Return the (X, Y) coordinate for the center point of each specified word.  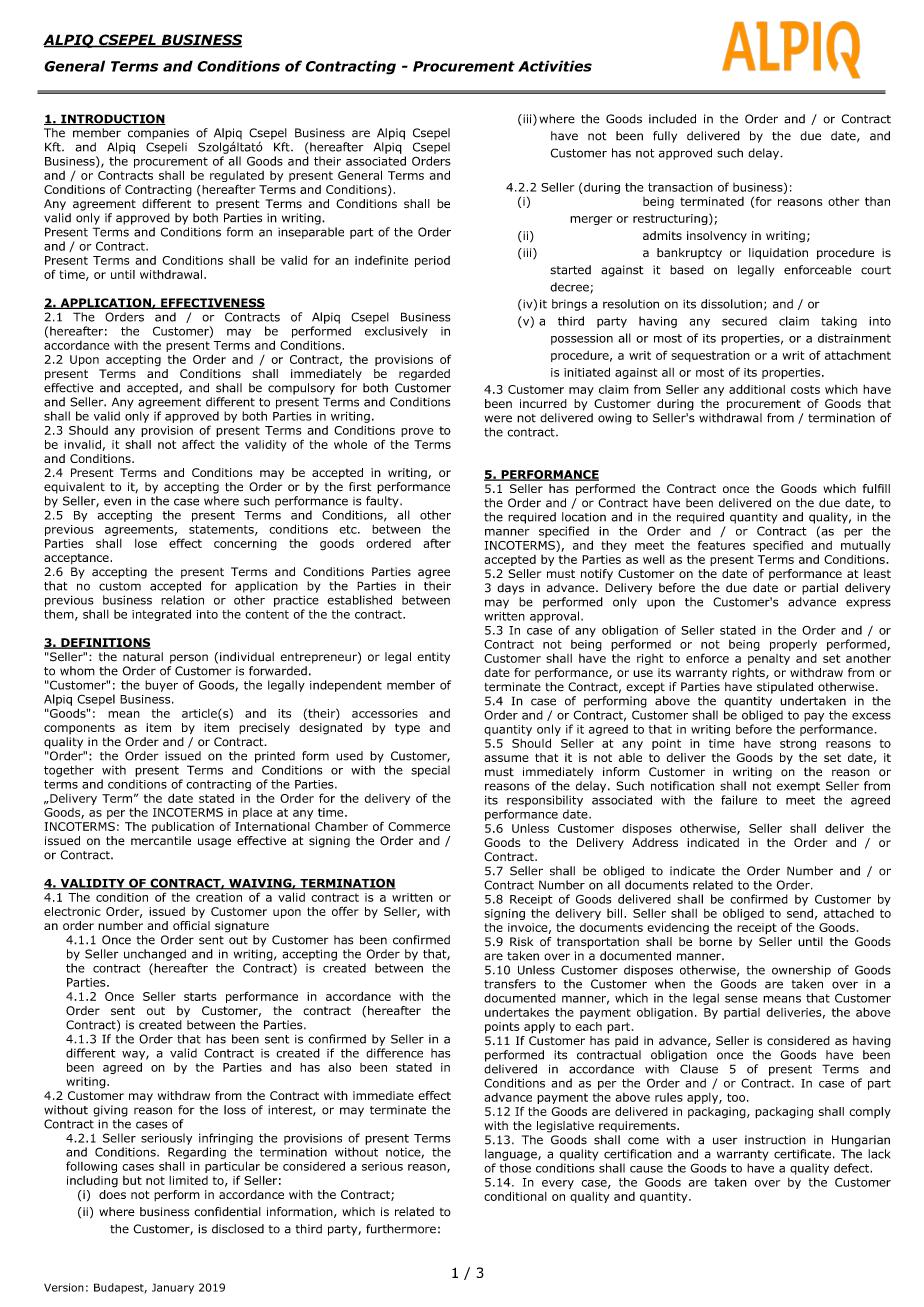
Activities (555, 66)
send (800, 913)
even (117, 502)
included (672, 119)
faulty (383, 502)
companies (158, 134)
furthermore (401, 1229)
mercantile (161, 841)
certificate (802, 1154)
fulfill (876, 488)
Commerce (419, 826)
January (173, 1288)
